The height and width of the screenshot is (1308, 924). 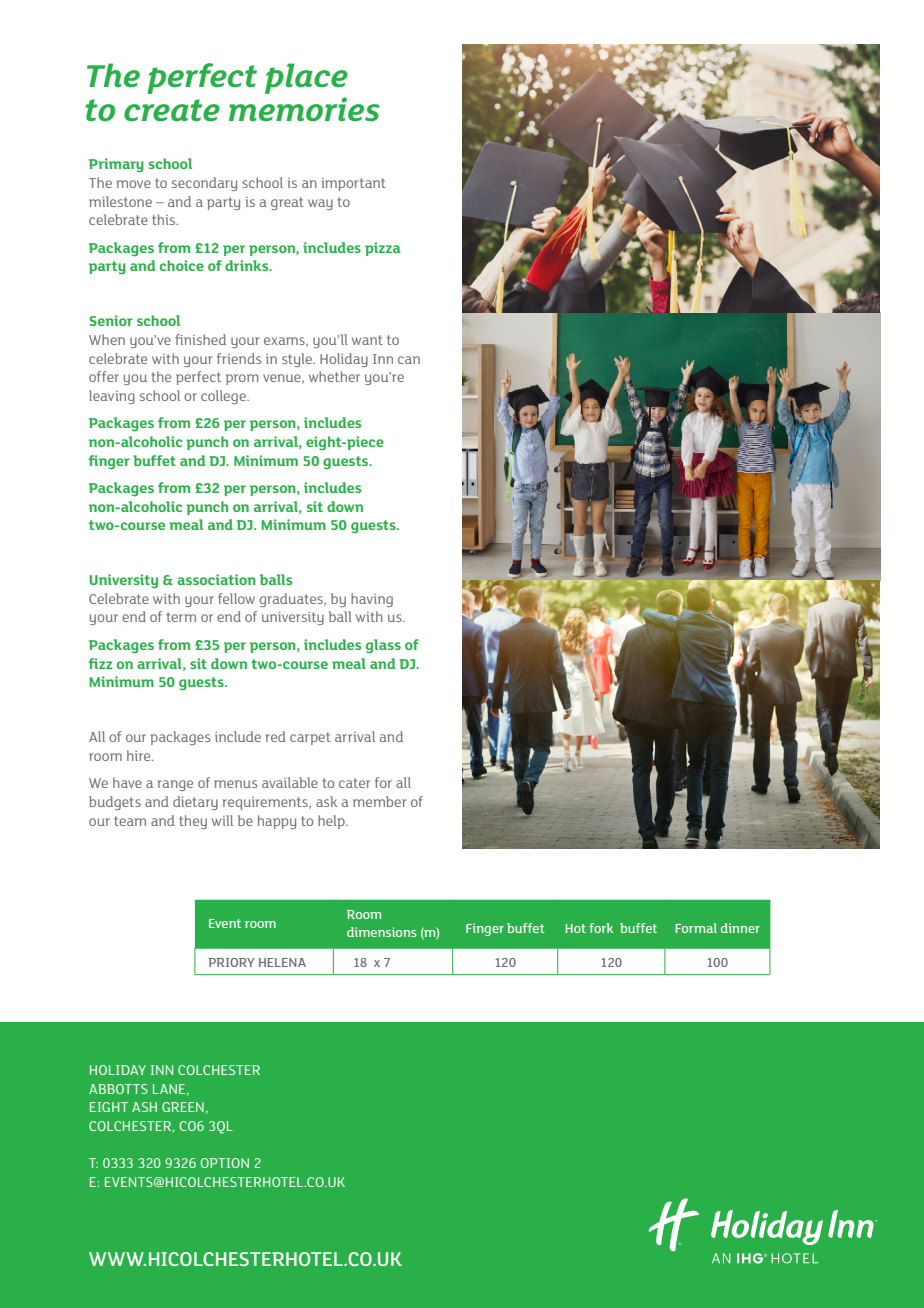 What do you see at coordinates (172, 110) in the screenshot?
I see `create` at bounding box center [172, 110].
